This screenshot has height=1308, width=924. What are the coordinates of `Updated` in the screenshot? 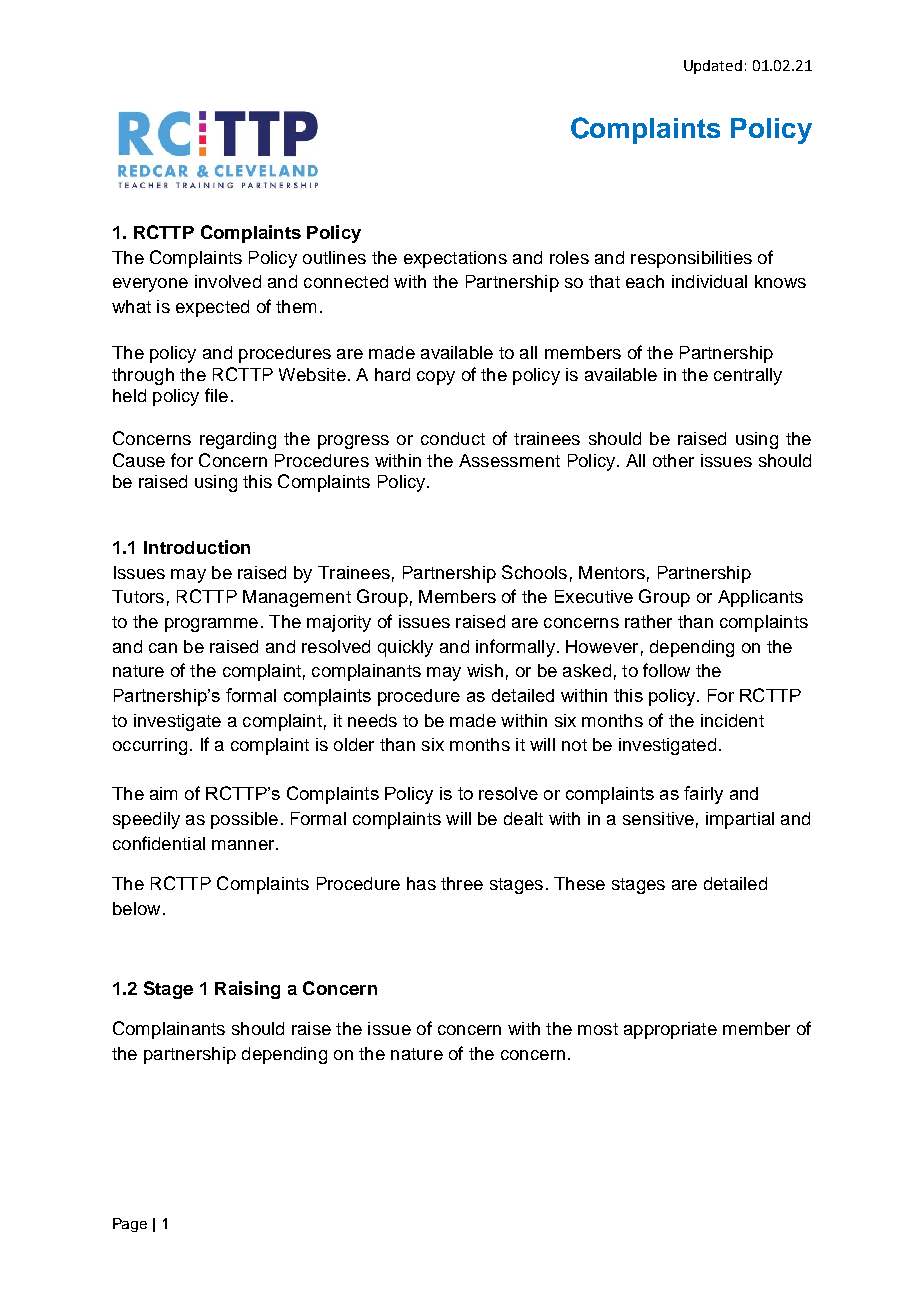 It's located at (713, 67).
